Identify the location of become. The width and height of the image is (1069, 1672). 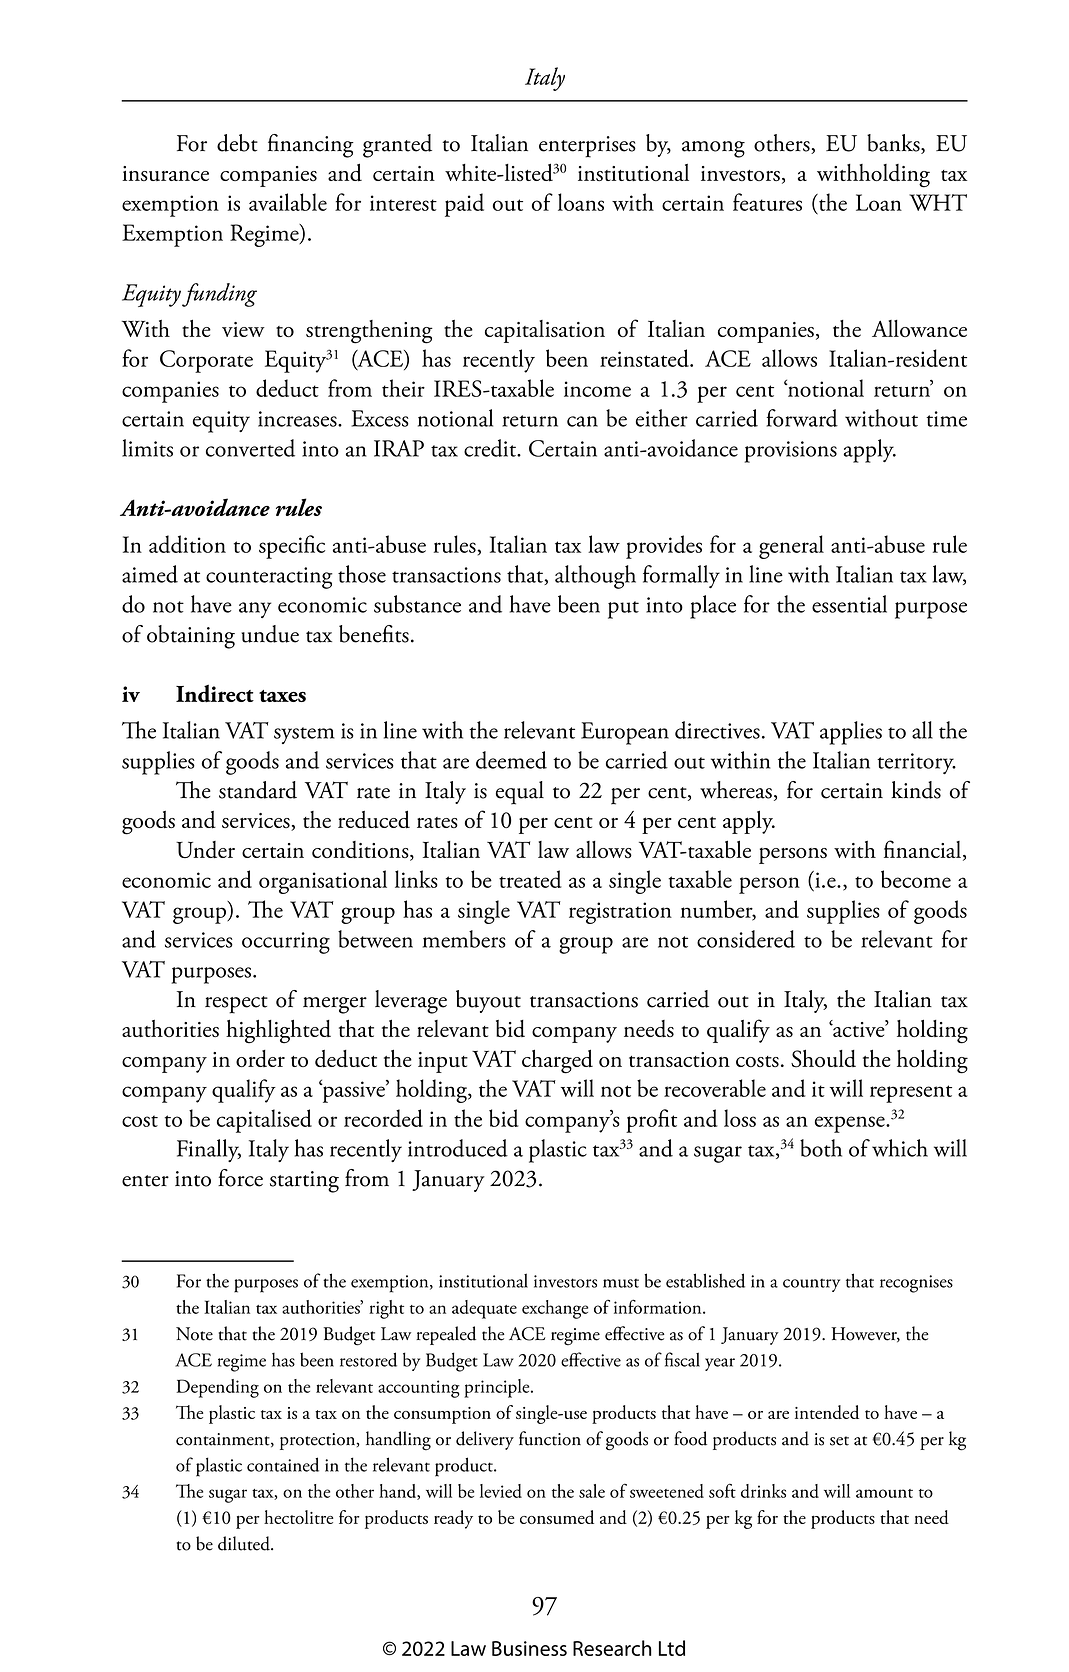
(916, 879).
